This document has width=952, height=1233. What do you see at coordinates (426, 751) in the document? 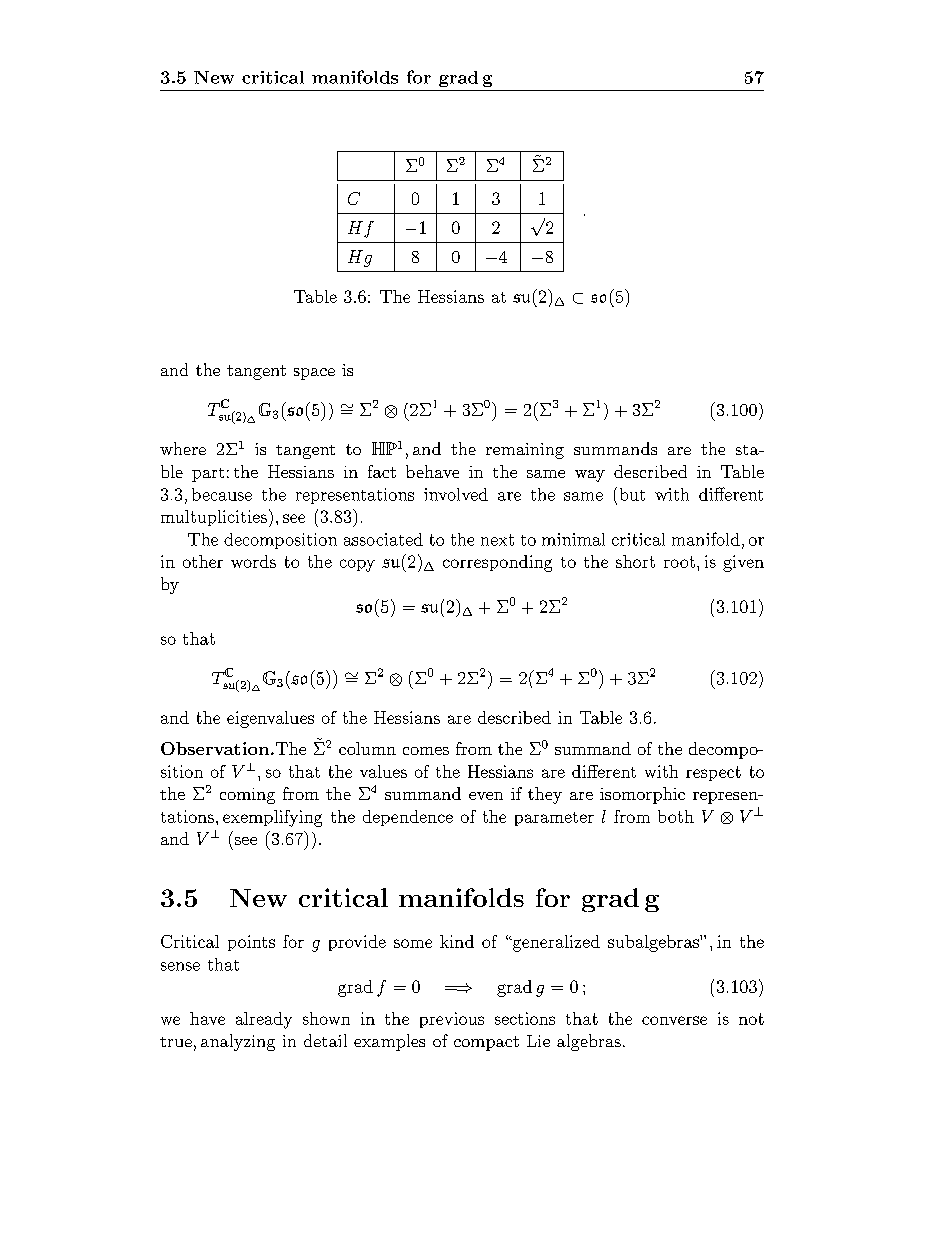
I see `comes` at bounding box center [426, 751].
